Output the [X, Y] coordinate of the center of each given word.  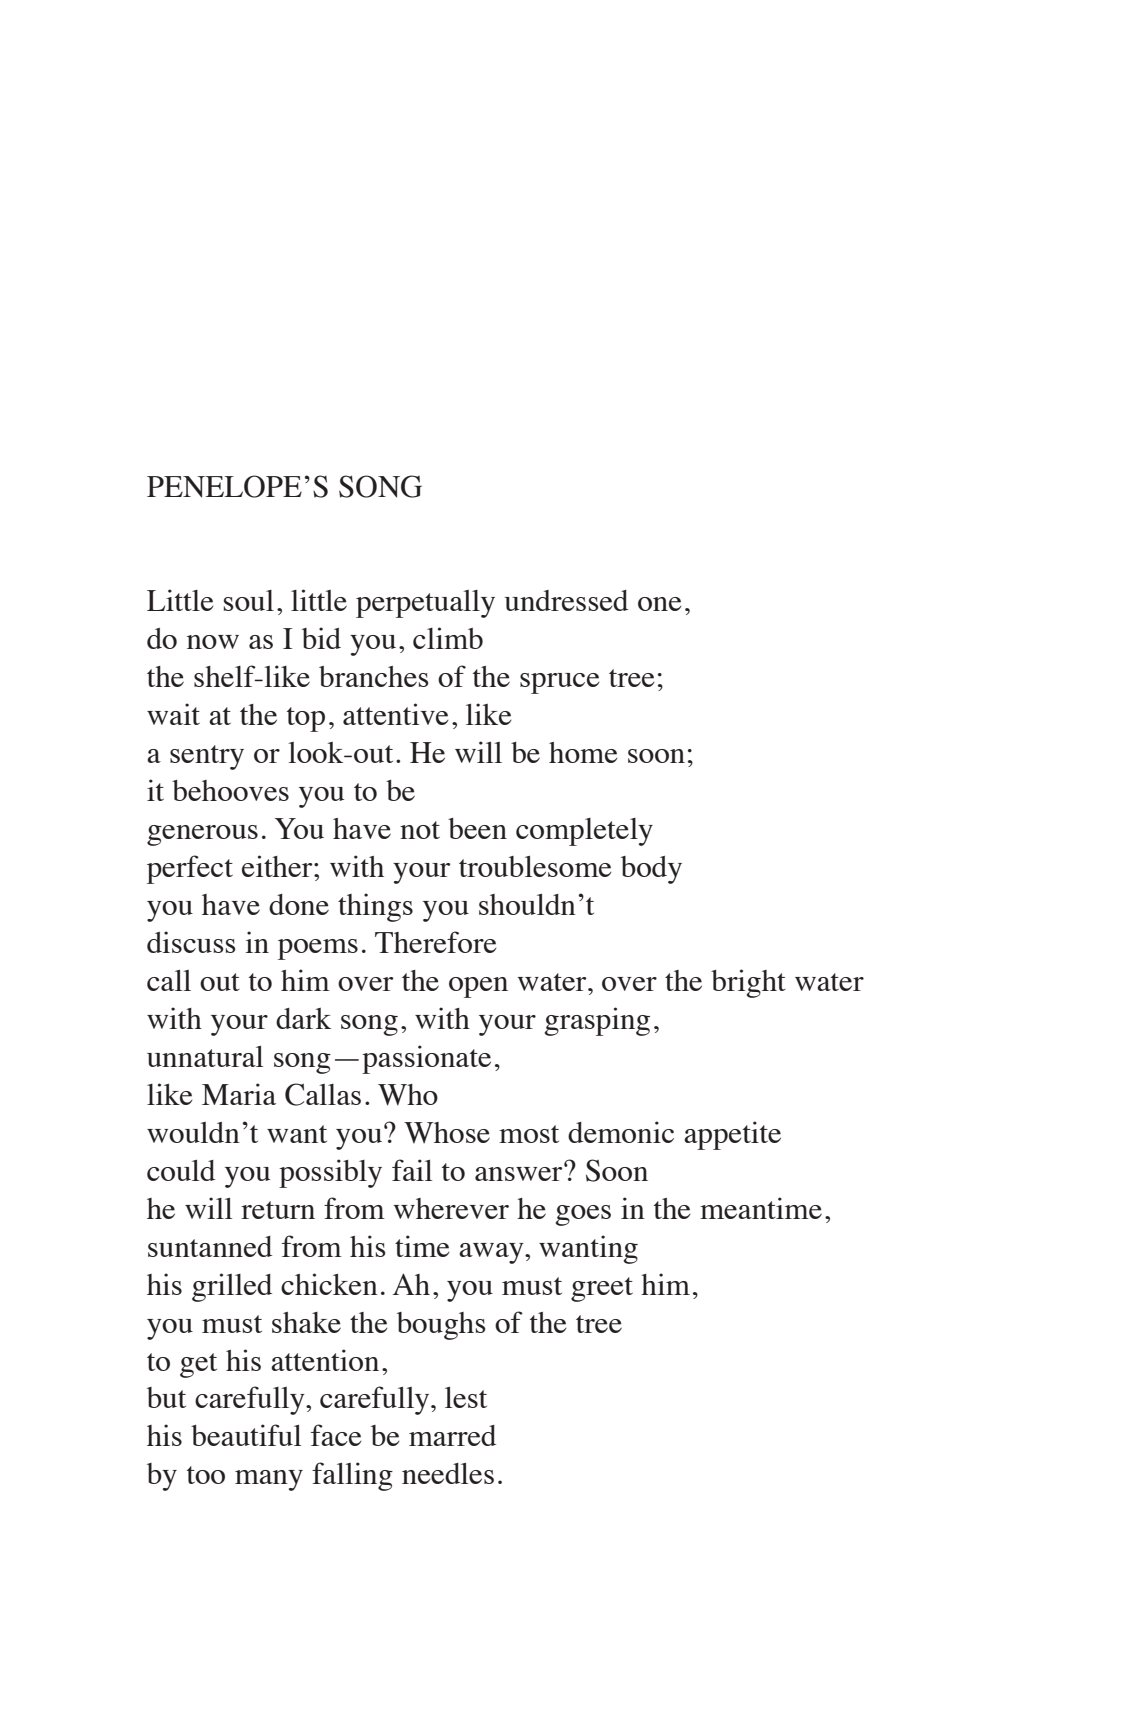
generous [202, 835]
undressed [566, 600]
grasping [597, 1021]
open [478, 987]
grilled [232, 1287]
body [651, 870]
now [213, 642]
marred [452, 1435]
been [477, 828]
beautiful [246, 1435]
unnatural [205, 1056]
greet [602, 1289]
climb [448, 638]
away [492, 1253]
